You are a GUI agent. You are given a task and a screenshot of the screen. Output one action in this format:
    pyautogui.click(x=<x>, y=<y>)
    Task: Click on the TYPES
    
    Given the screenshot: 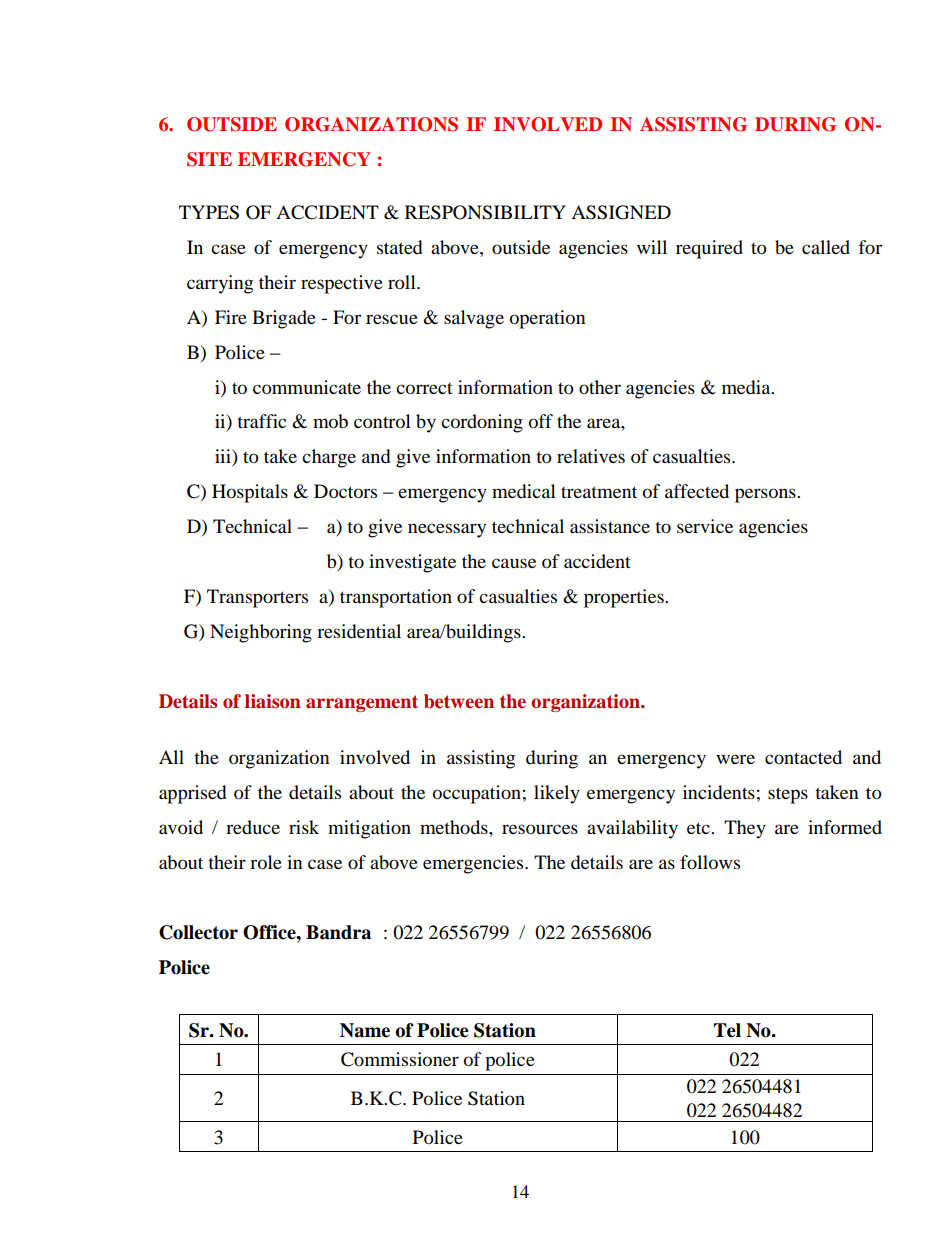 What is the action you would take?
    pyautogui.click(x=209, y=212)
